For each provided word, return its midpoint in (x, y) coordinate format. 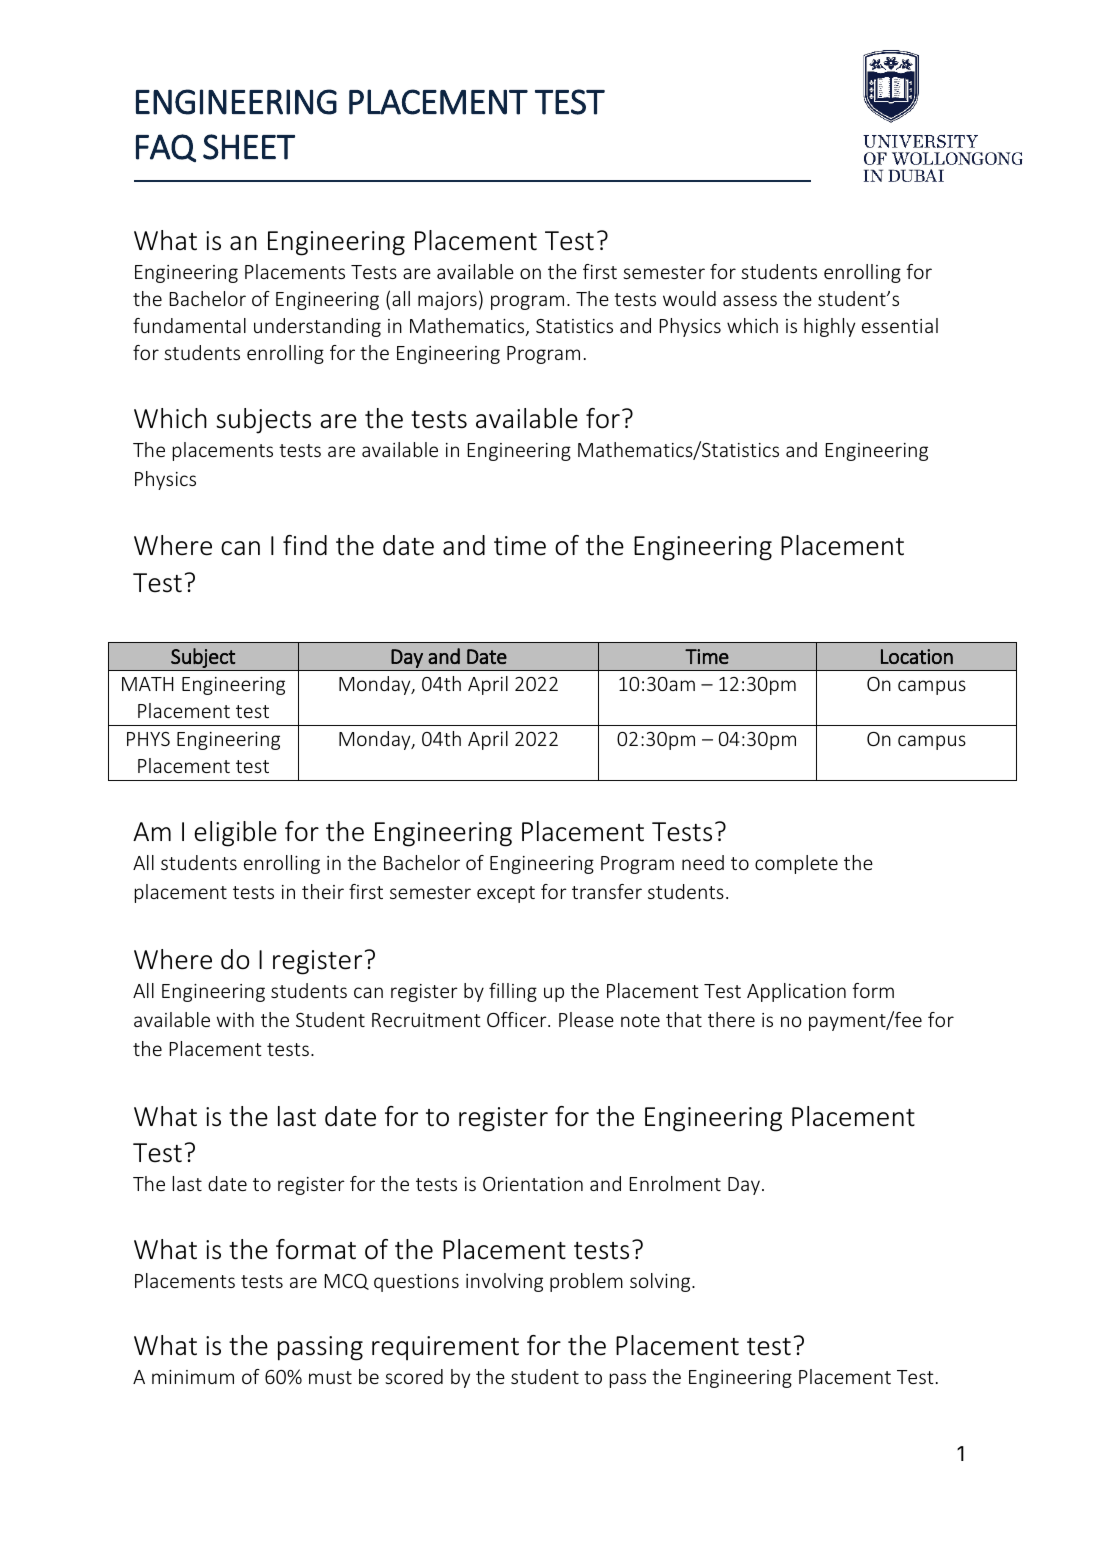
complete (796, 864)
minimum (193, 1377)
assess (750, 300)
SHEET (249, 147)
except (506, 894)
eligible (235, 834)
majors (447, 301)
